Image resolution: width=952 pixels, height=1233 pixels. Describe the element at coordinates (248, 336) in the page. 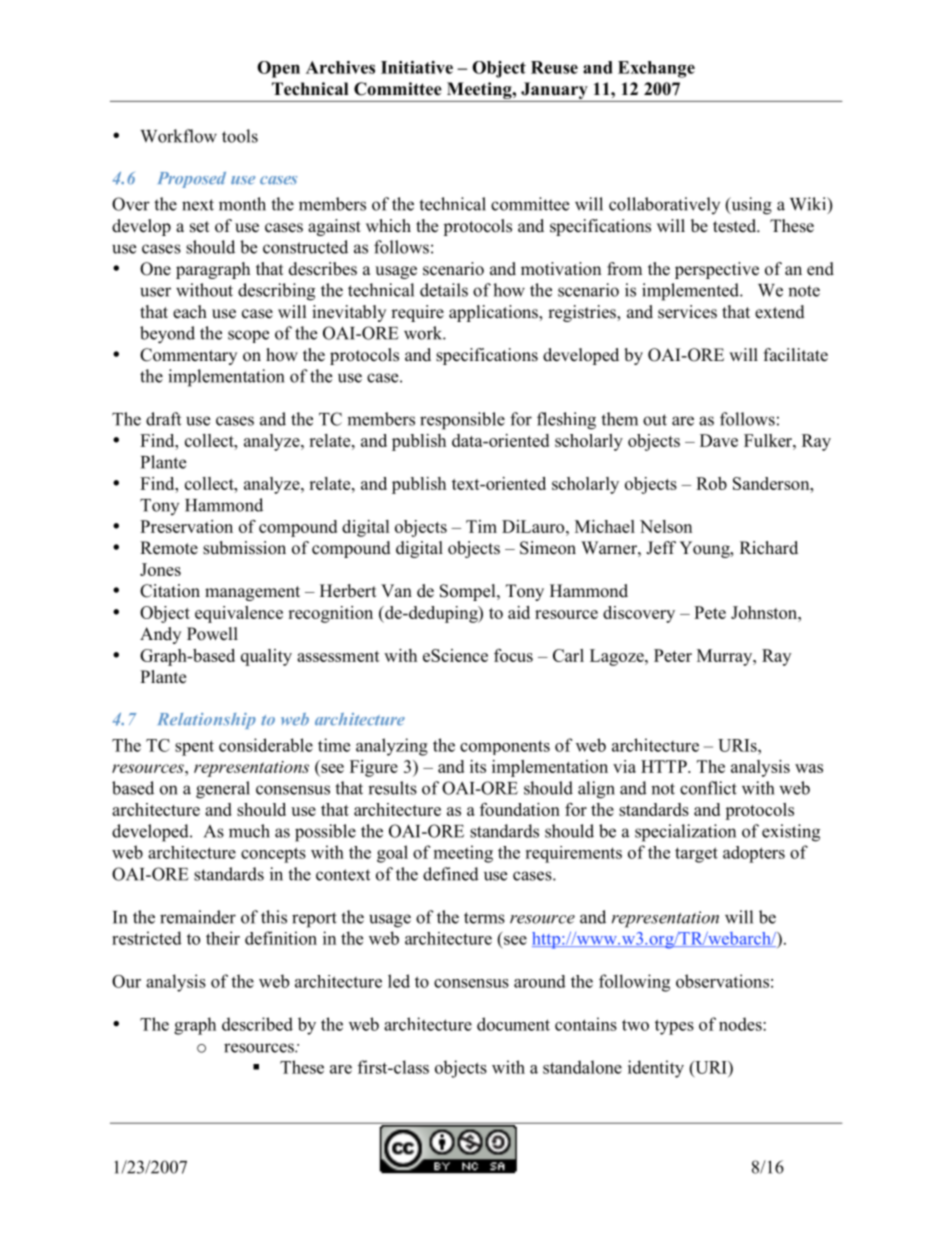

I see `scope` at that location.
